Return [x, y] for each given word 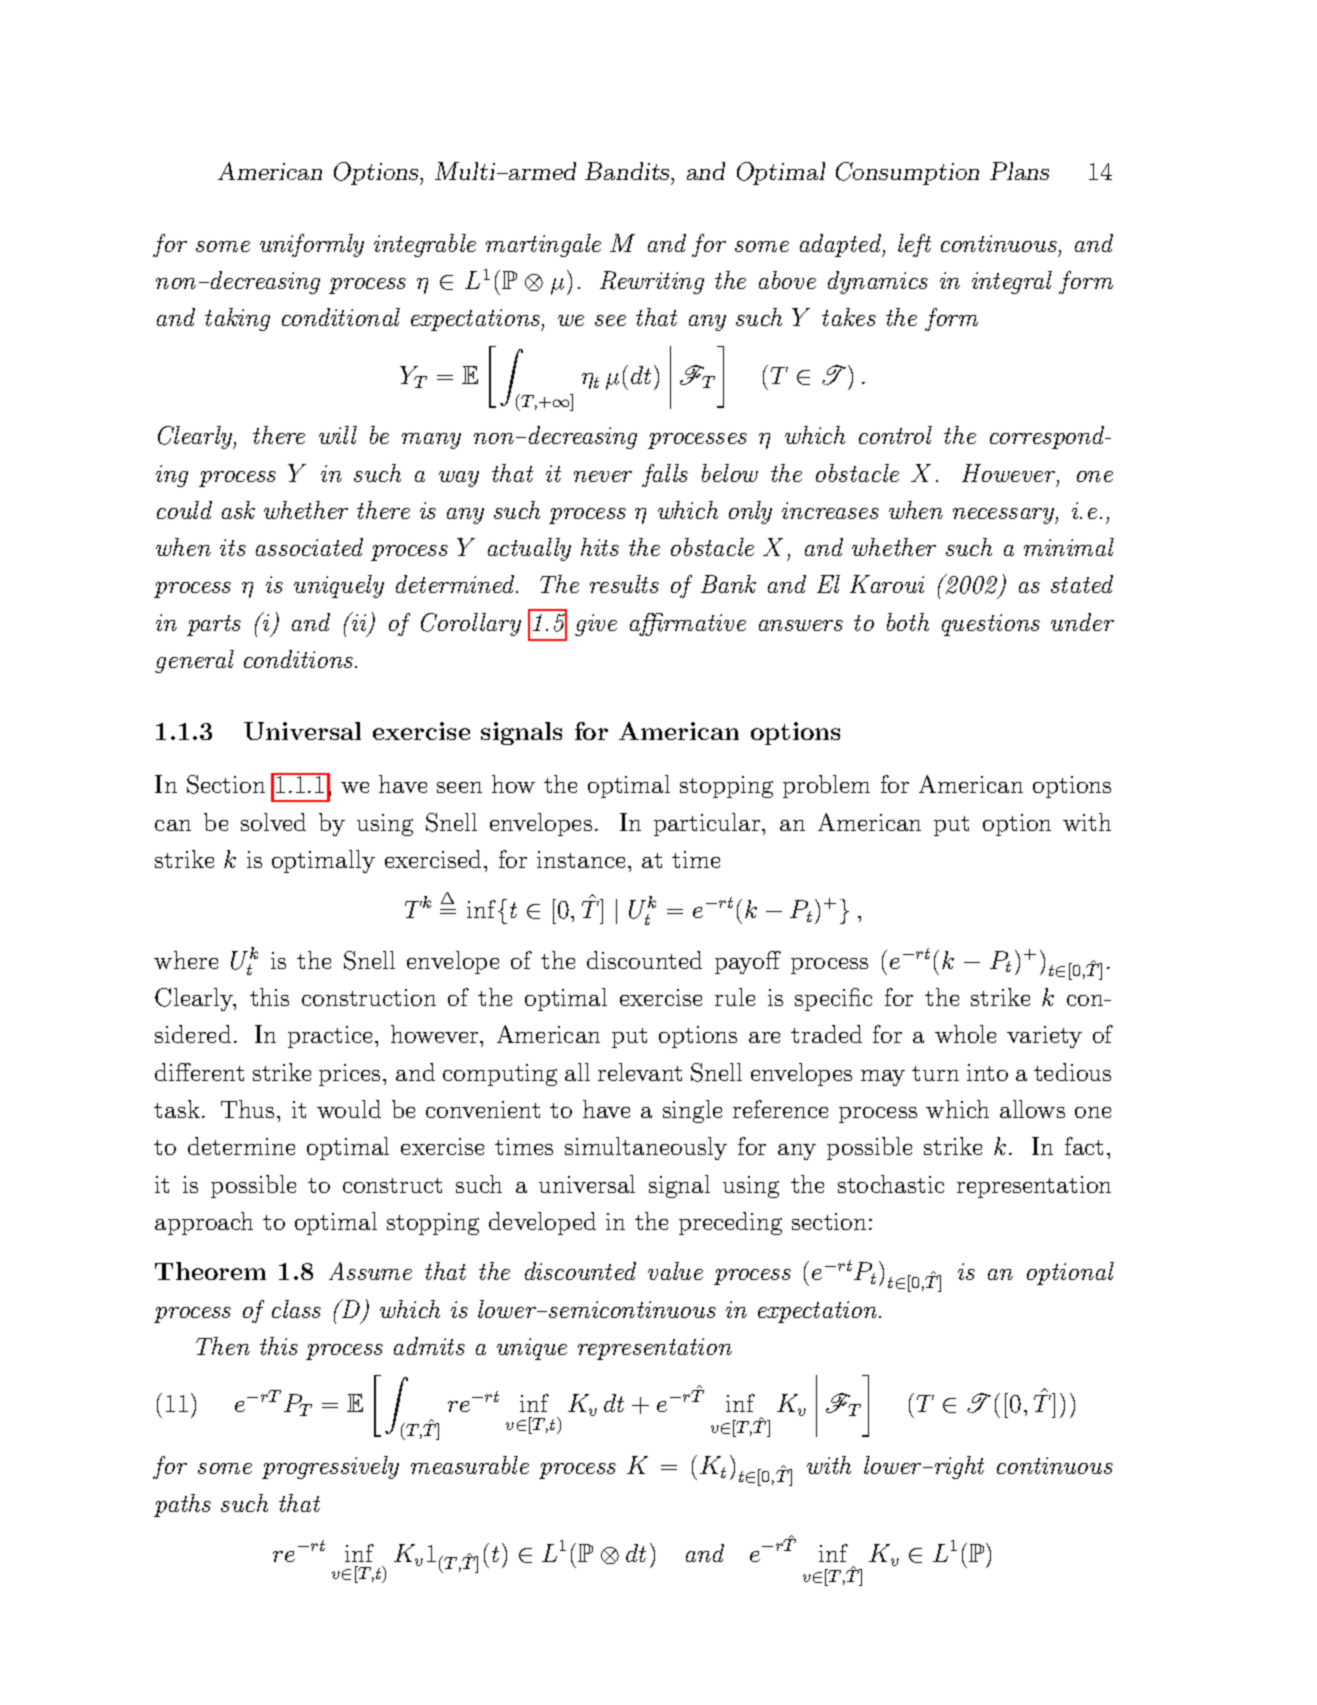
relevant [640, 1072]
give [596, 625]
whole [965, 1034]
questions [991, 625]
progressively [330, 1467]
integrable [425, 245]
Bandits [629, 172]
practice [332, 1037]
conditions [298, 659]
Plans [1019, 171]
